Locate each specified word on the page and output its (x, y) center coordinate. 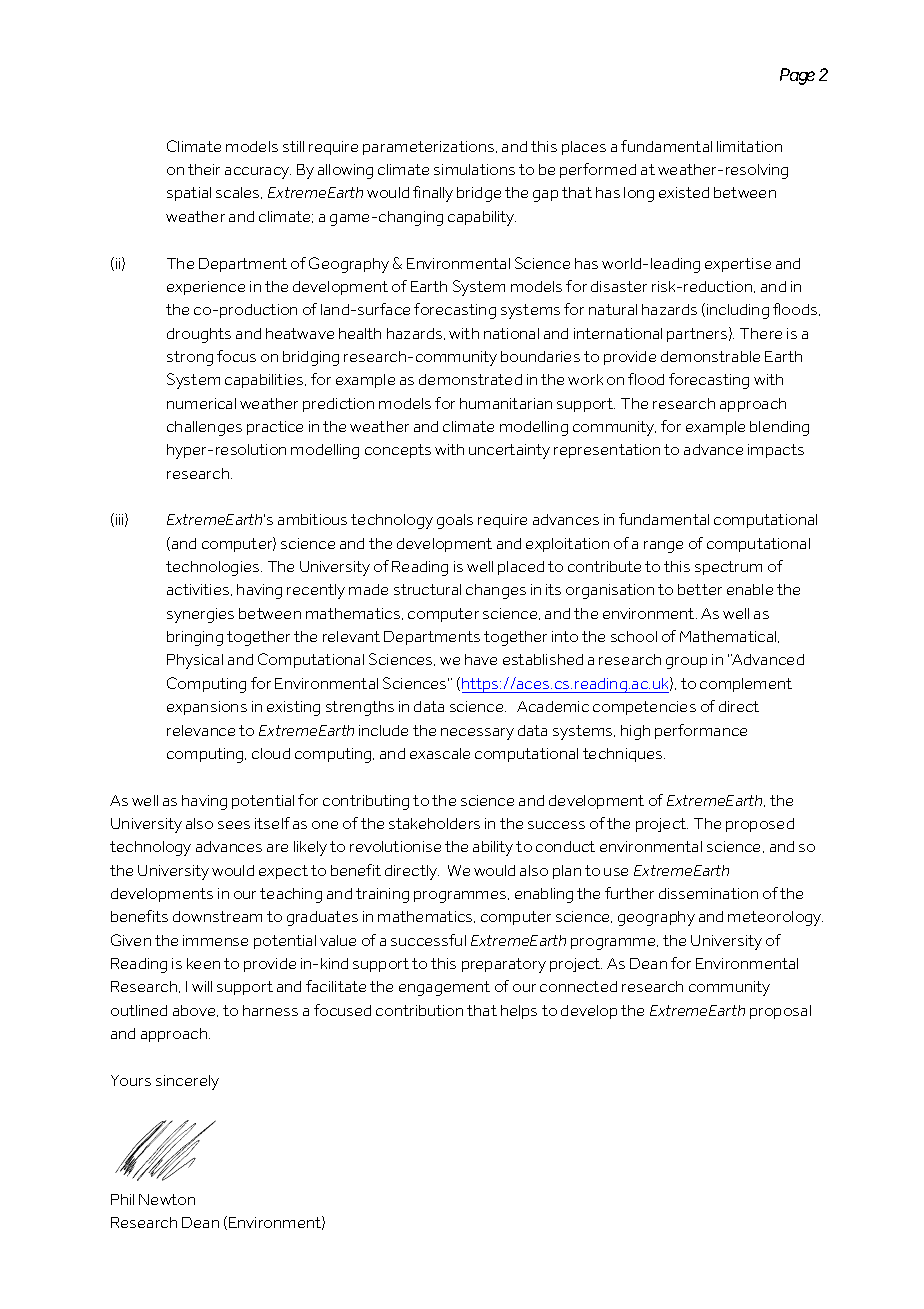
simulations (474, 169)
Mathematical (729, 637)
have (481, 659)
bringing (195, 638)
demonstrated (470, 379)
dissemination (708, 893)
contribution (419, 1010)
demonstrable (710, 356)
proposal (780, 1012)
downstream (217, 916)
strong (190, 358)
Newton (167, 1199)
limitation (749, 146)
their (204, 169)
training (382, 895)
